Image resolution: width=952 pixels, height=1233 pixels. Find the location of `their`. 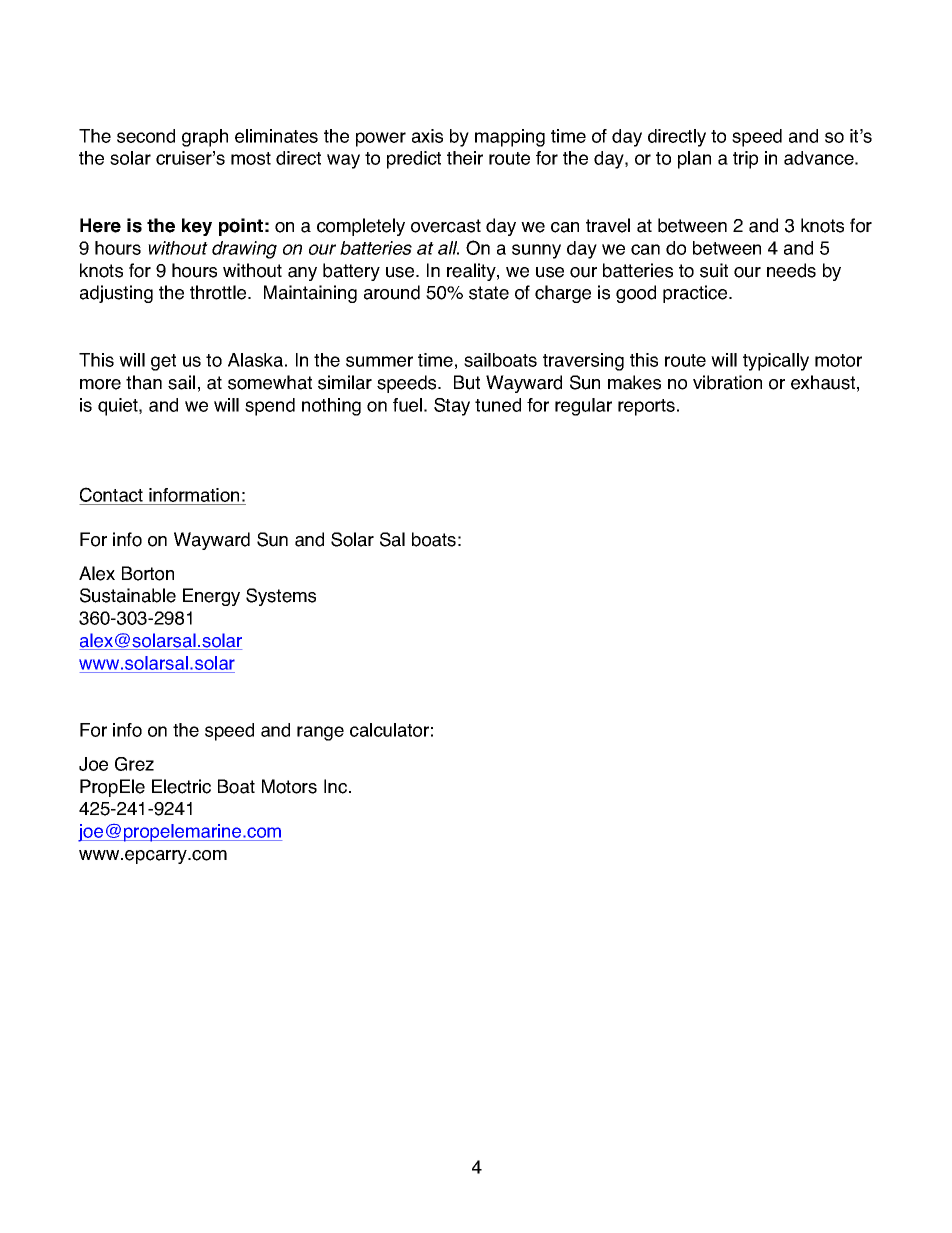

their is located at coordinates (465, 158).
